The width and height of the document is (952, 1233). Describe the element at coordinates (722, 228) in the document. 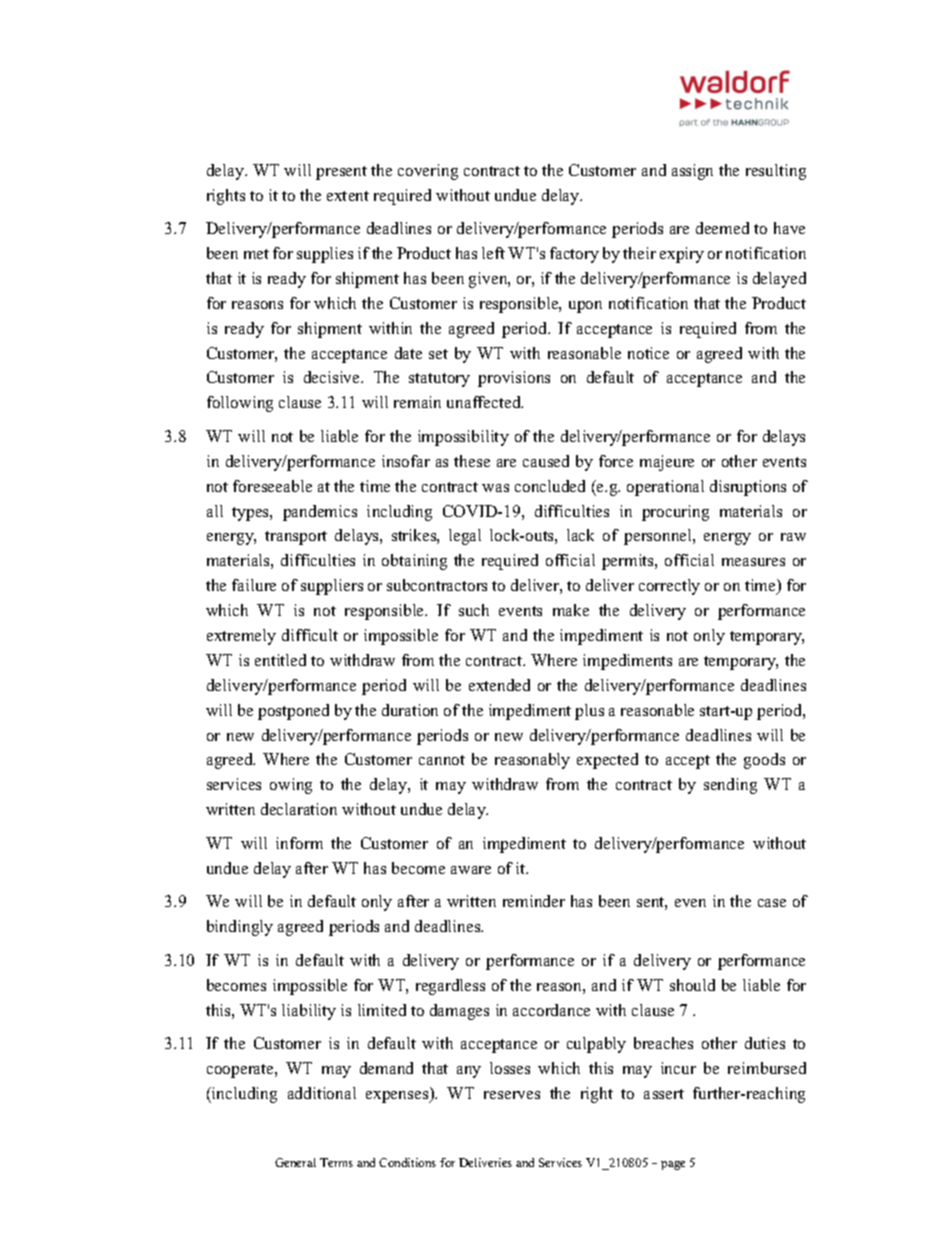

I see `deemed` at that location.
